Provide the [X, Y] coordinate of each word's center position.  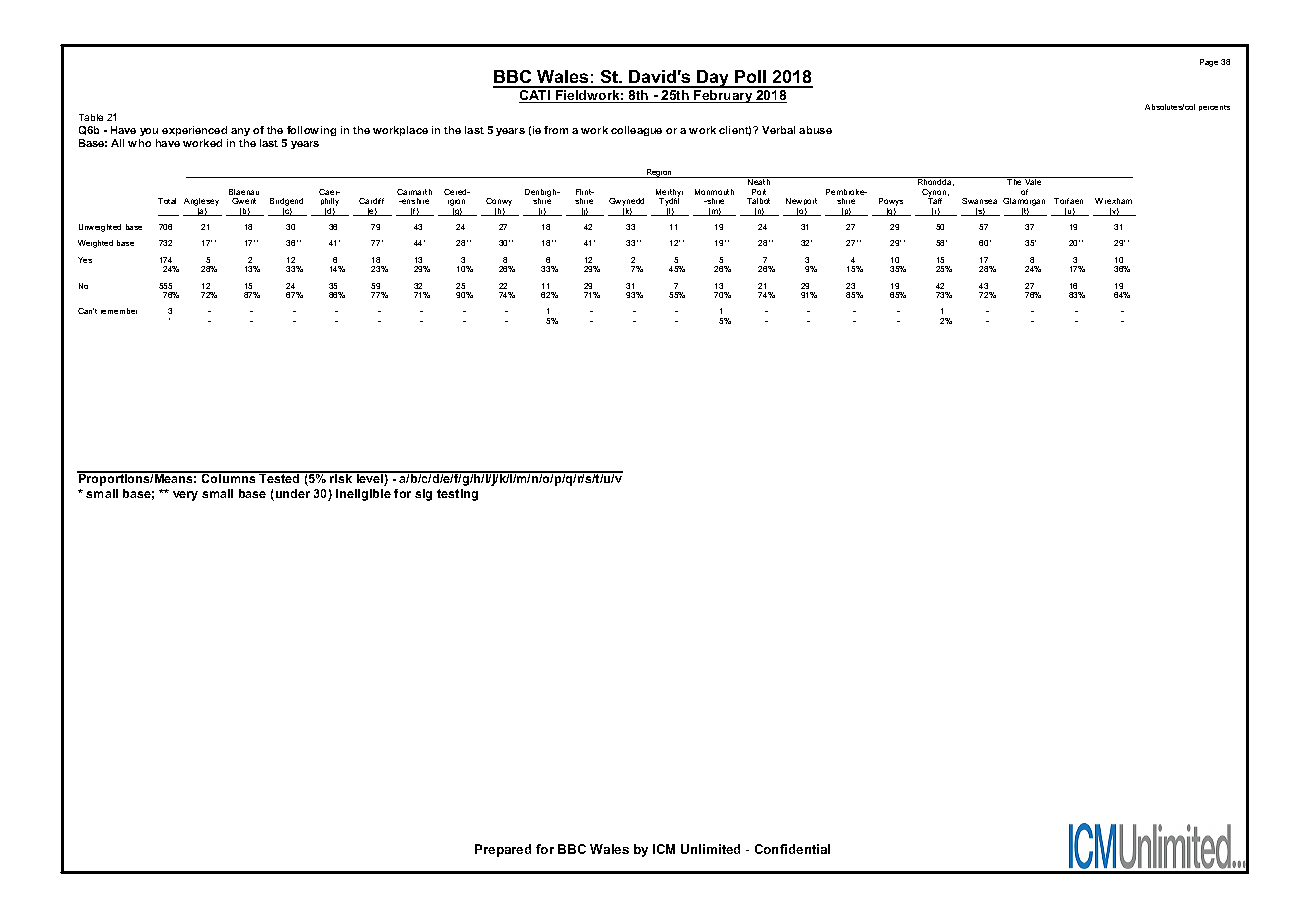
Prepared [503, 850]
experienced [194, 131]
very [185, 496]
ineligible [363, 495]
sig [423, 495]
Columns [229, 477]
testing [457, 495]
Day [714, 79]
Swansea [979, 201]
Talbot [758, 201]
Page [1209, 63]
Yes [85, 260]
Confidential [792, 849]
